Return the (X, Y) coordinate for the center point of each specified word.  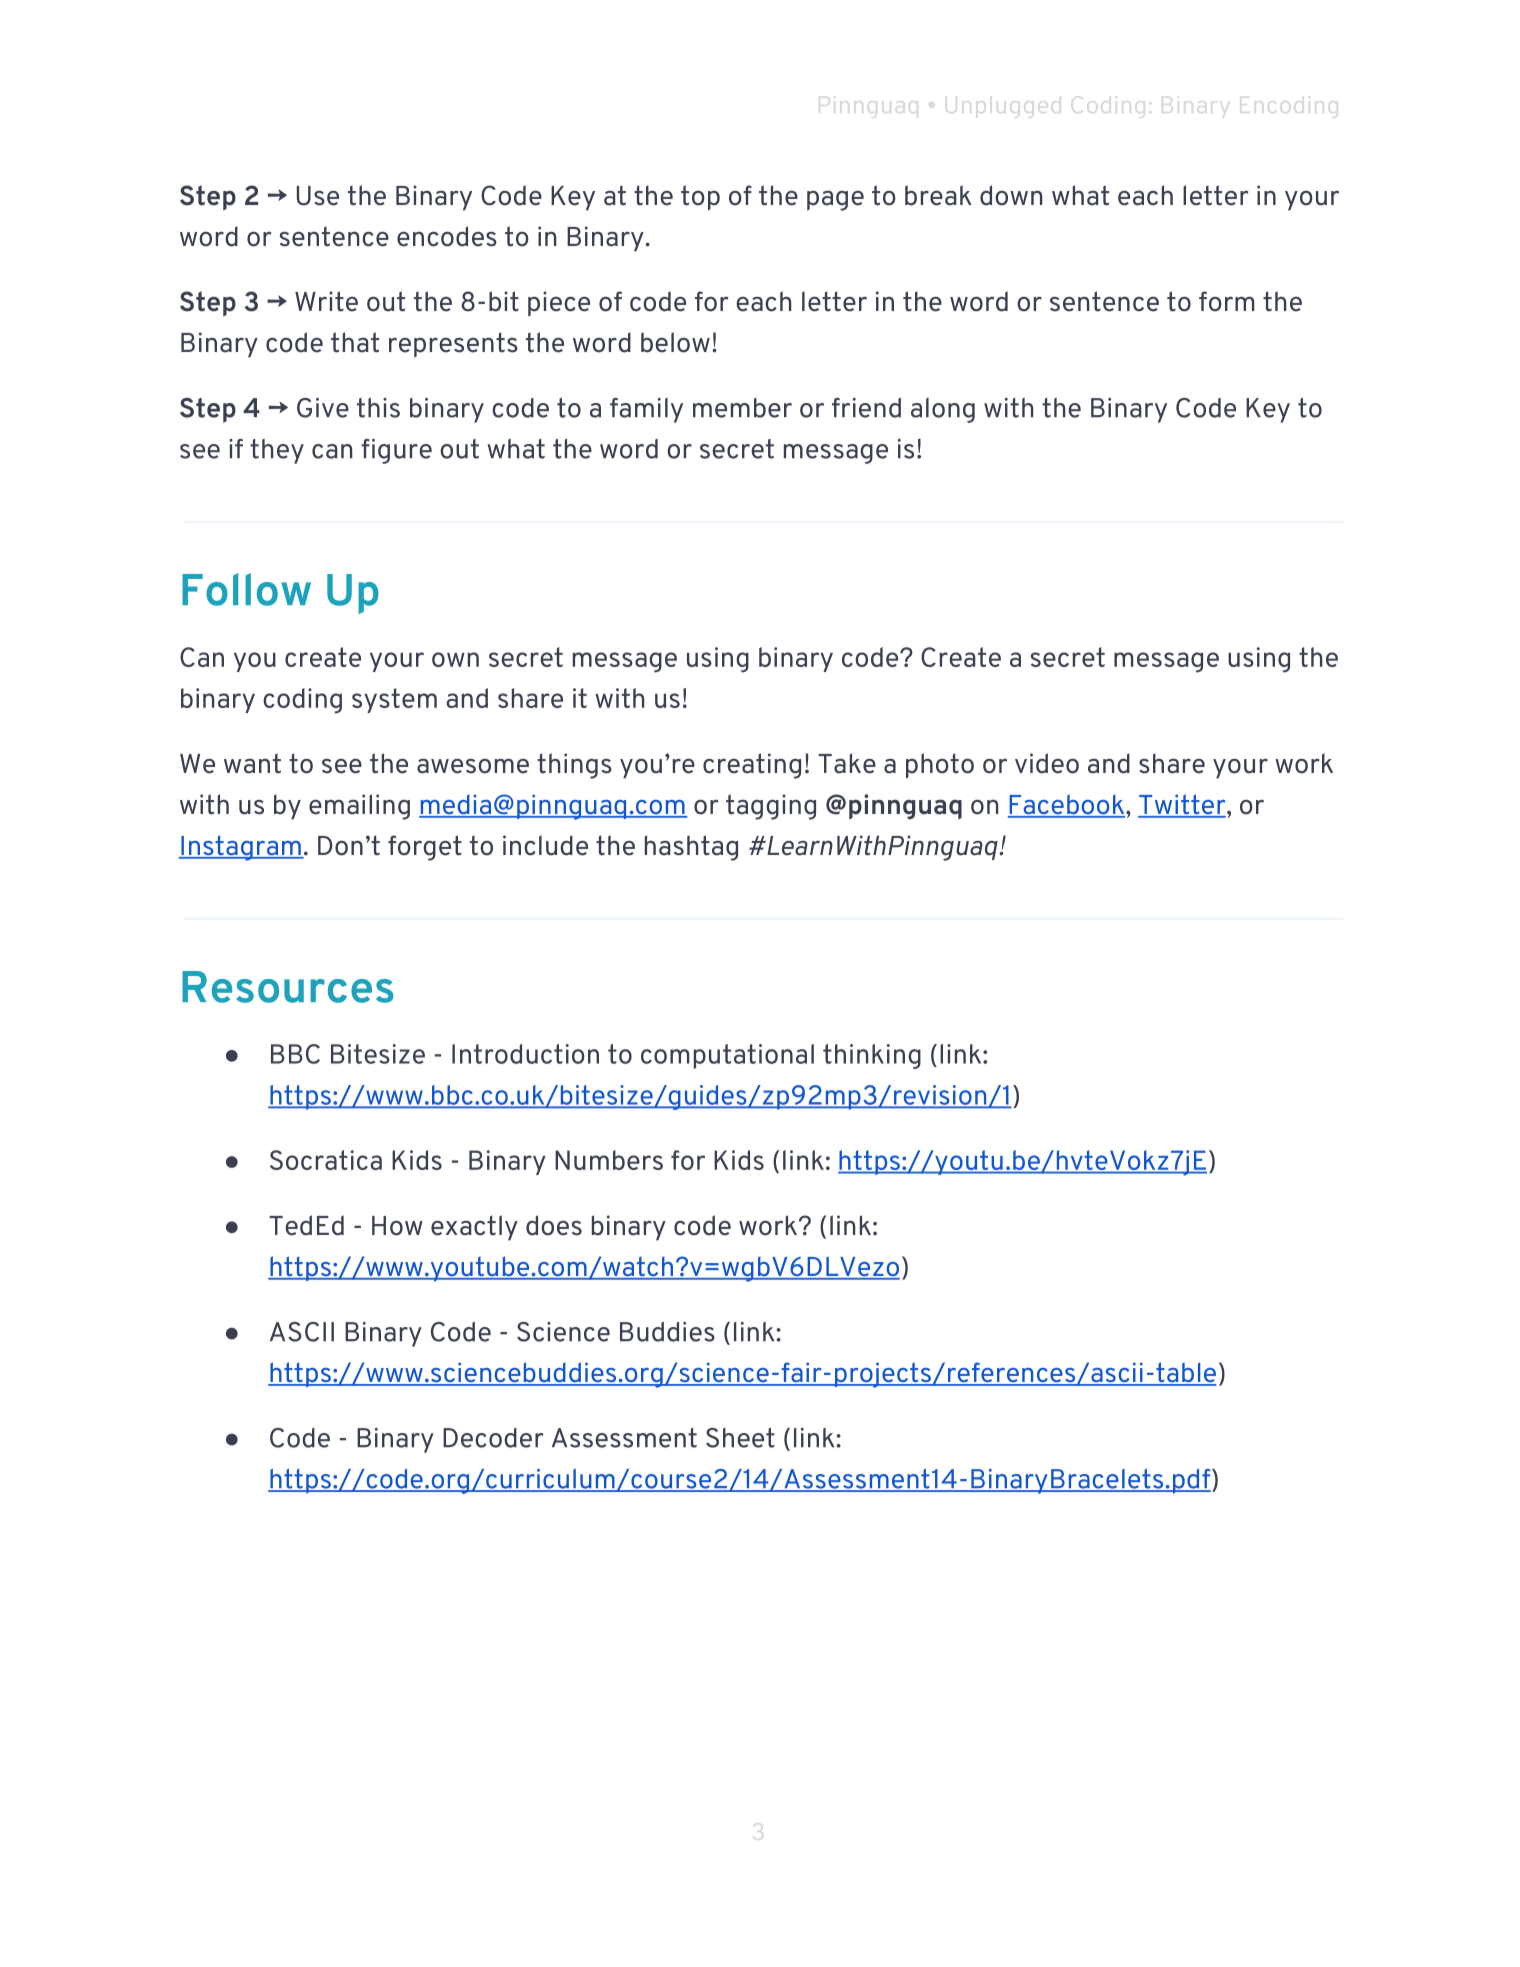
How (397, 1226)
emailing (359, 807)
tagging (771, 807)
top (700, 198)
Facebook (1067, 805)
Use (318, 196)
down (1011, 195)
